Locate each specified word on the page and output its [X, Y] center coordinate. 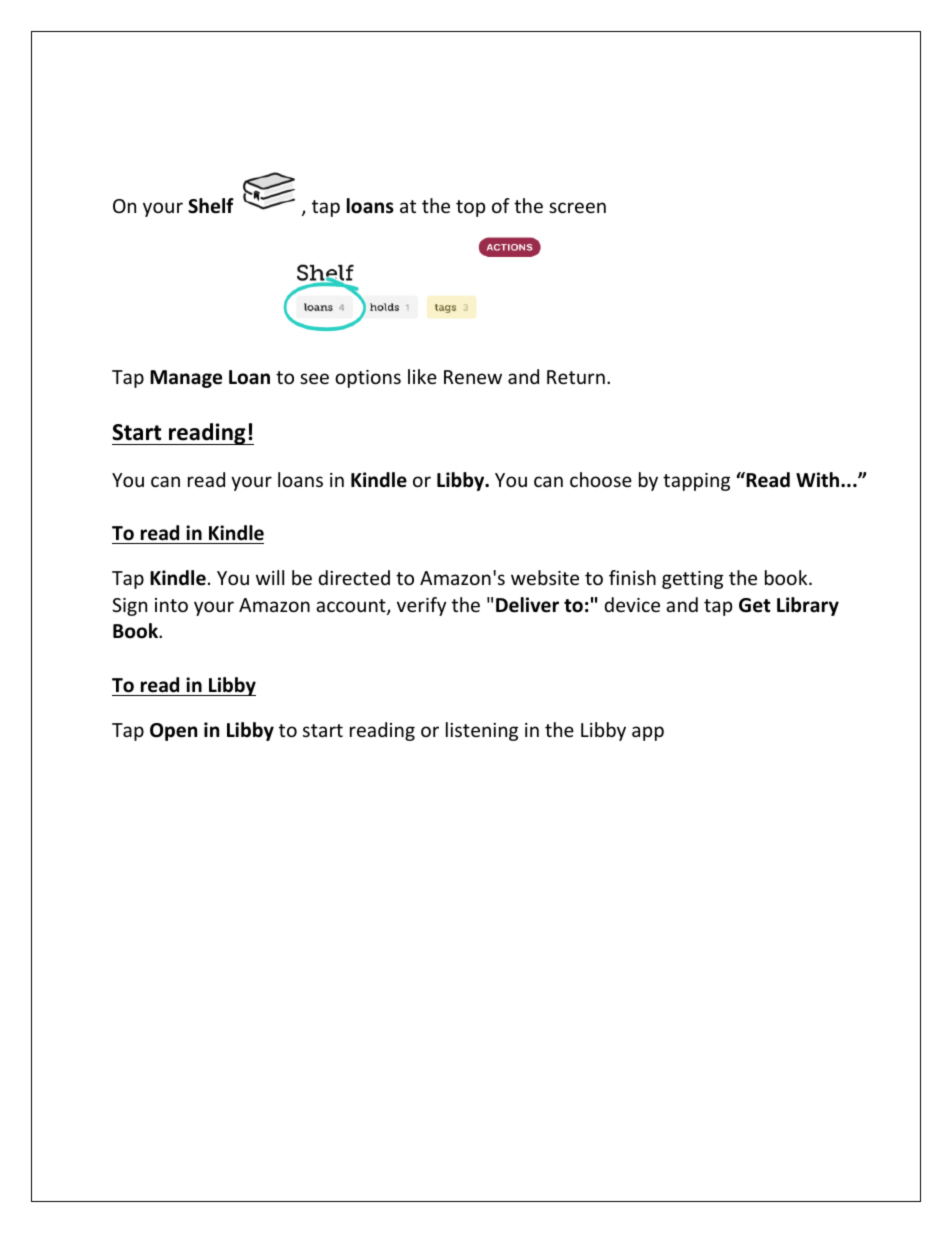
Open [173, 732]
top [470, 208]
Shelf [211, 206]
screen [577, 207]
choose [601, 479]
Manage [186, 379]
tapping [696, 482]
